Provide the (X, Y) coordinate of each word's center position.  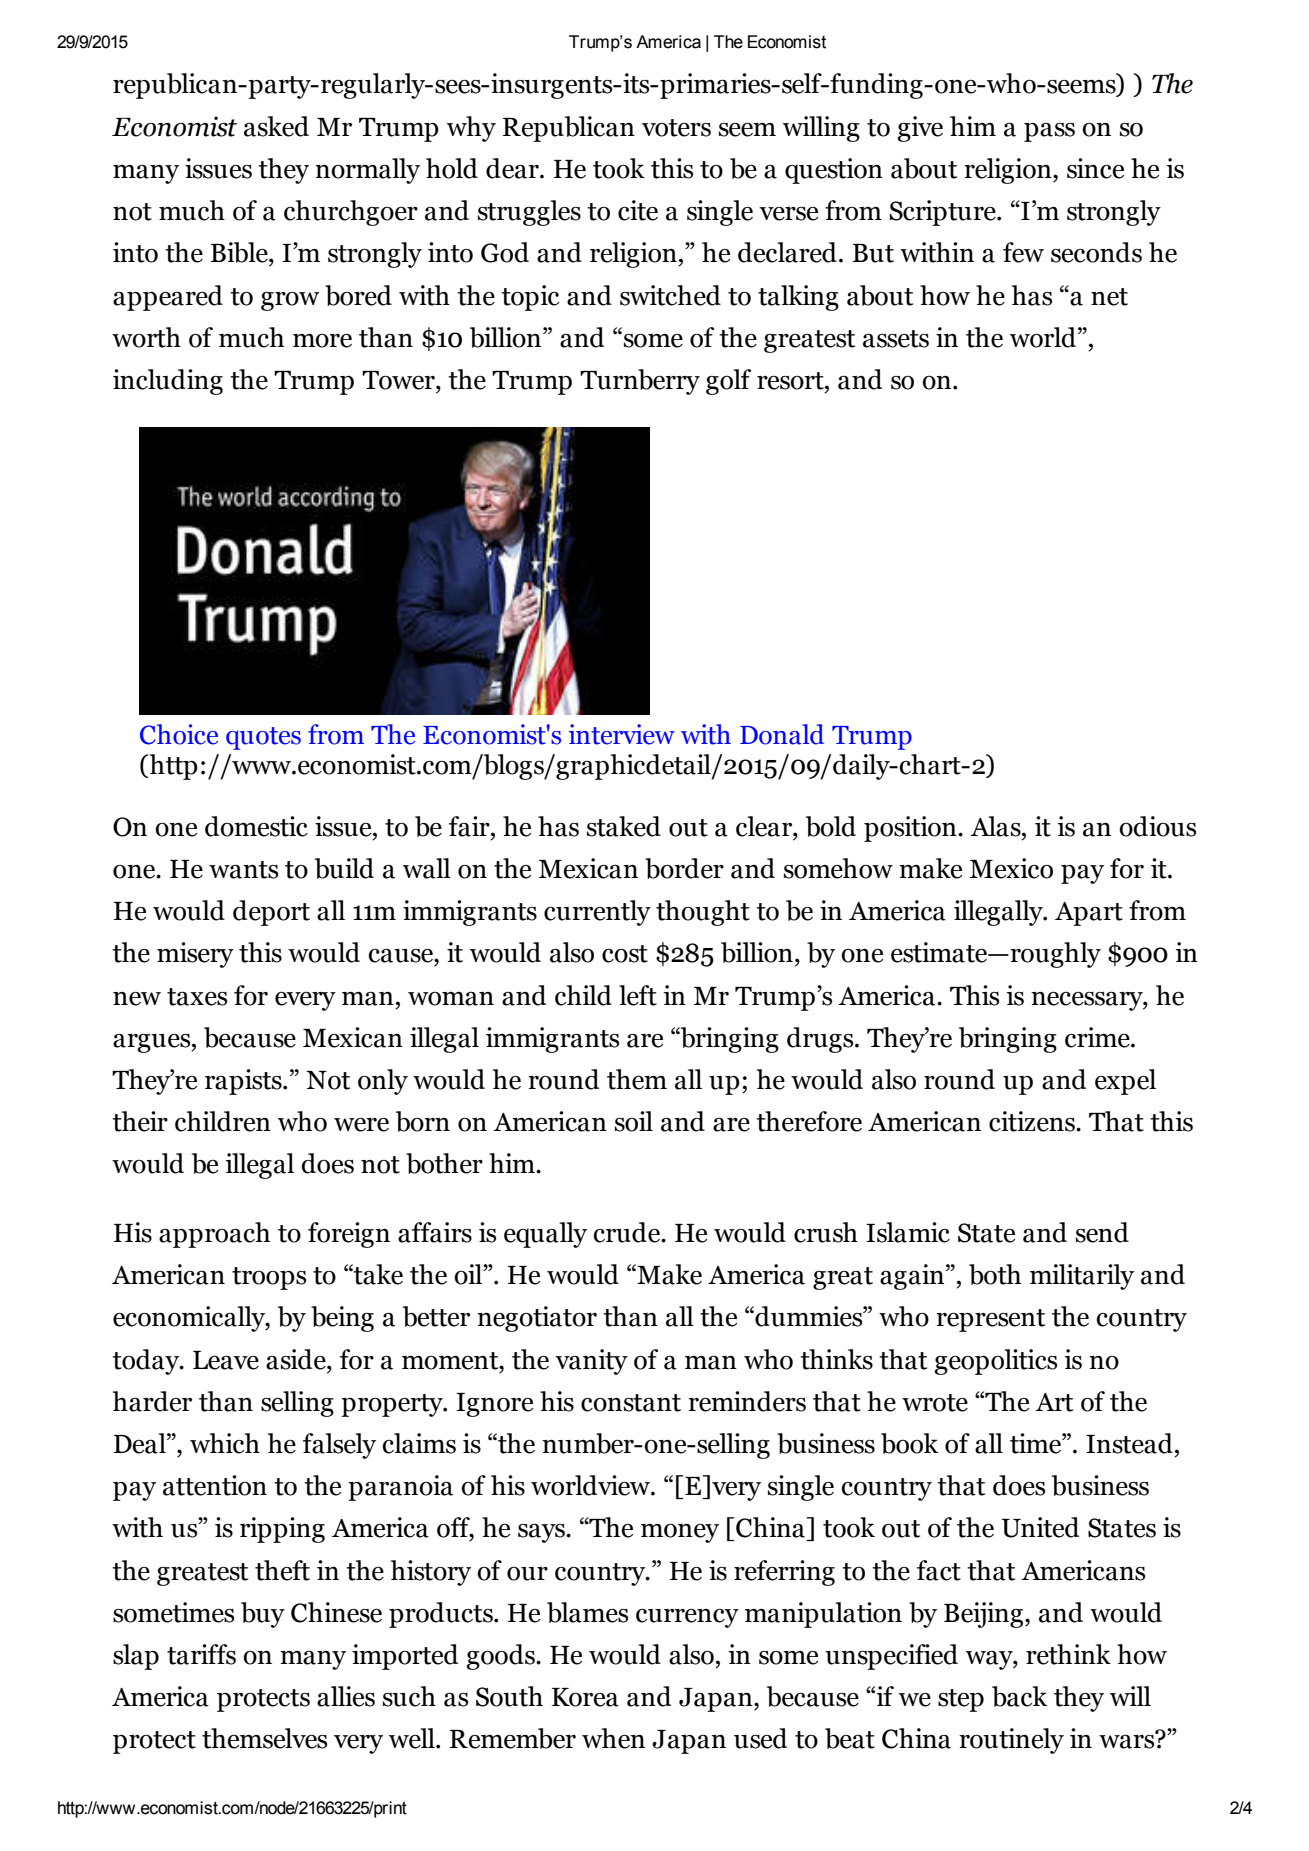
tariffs (201, 1654)
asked (276, 126)
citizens (1033, 1121)
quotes (263, 738)
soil (634, 1121)
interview (622, 734)
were (361, 1125)
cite (638, 210)
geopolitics (995, 1362)
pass (1049, 132)
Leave (226, 1360)
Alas (996, 826)
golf (728, 382)
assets (896, 339)
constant (631, 1403)
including (168, 382)
